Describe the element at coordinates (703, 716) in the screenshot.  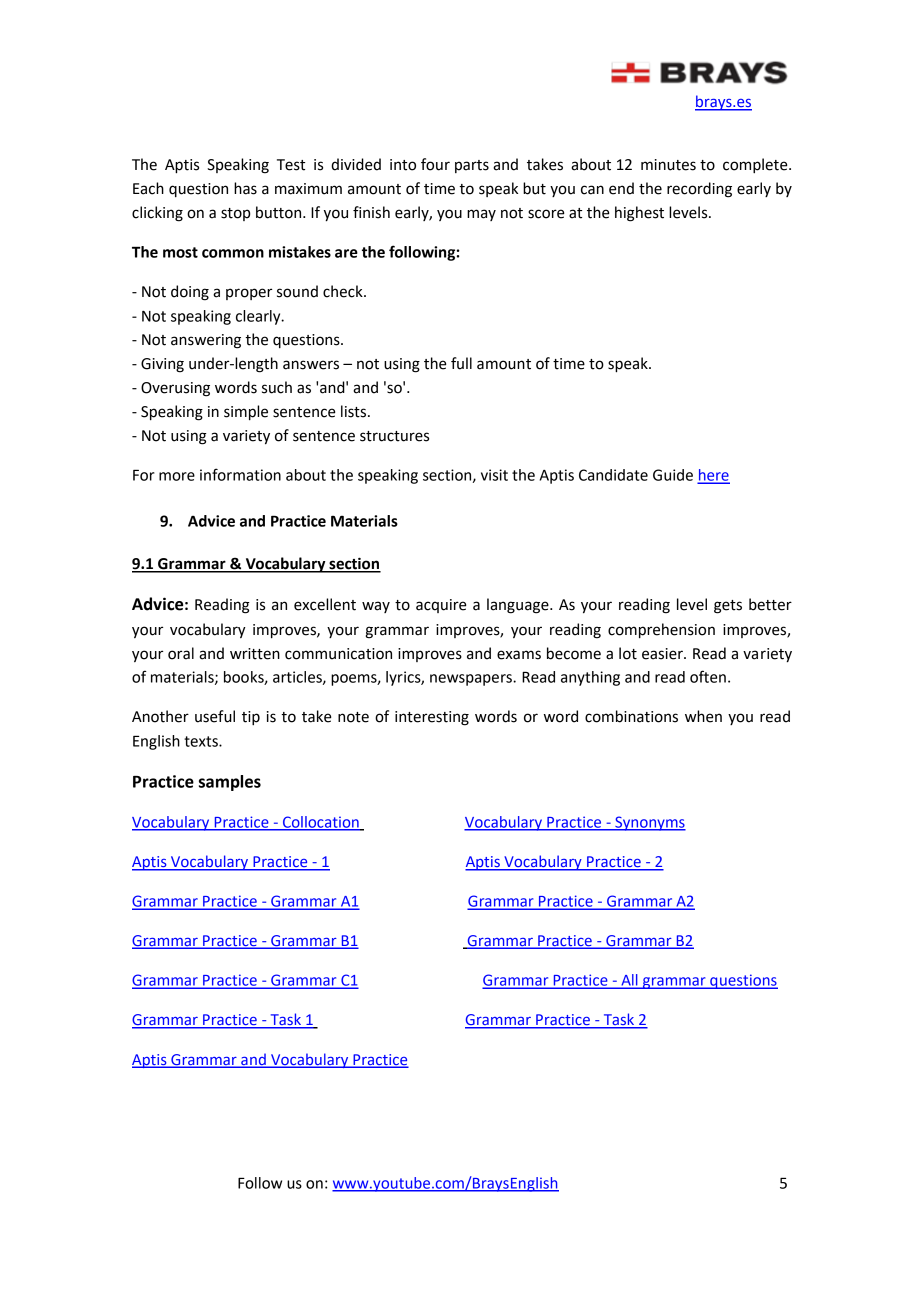
I see `when` at that location.
